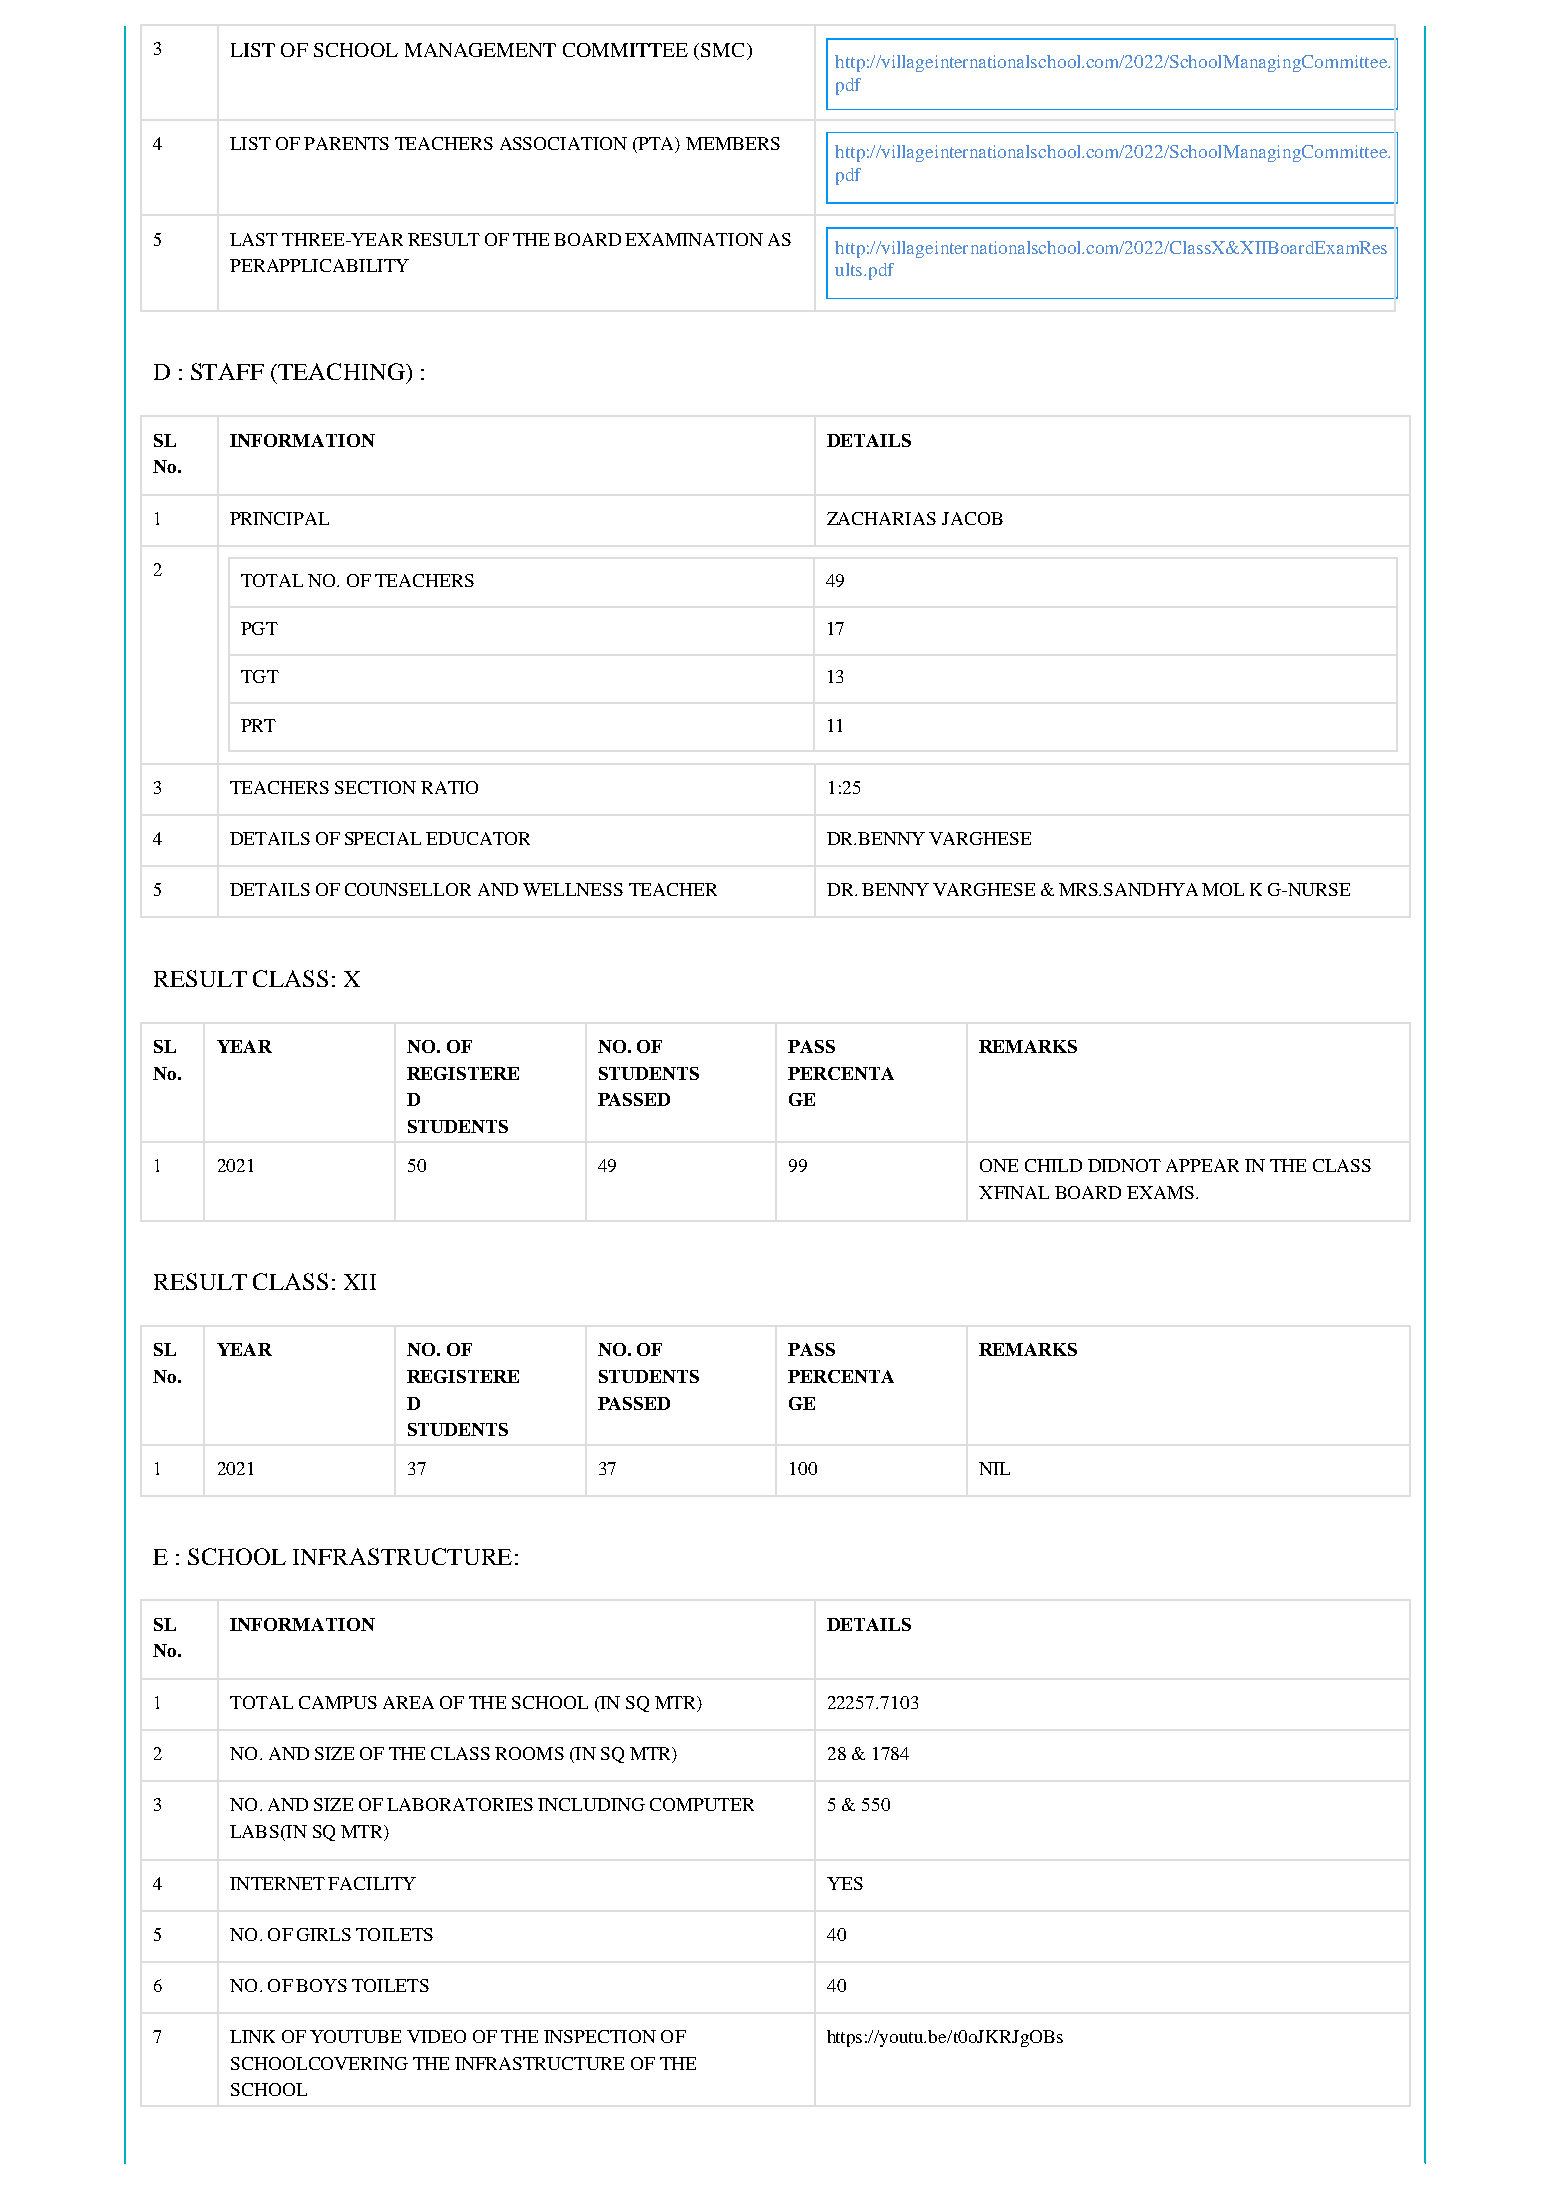  I want to click on COUNSELLOR, so click(408, 889).
